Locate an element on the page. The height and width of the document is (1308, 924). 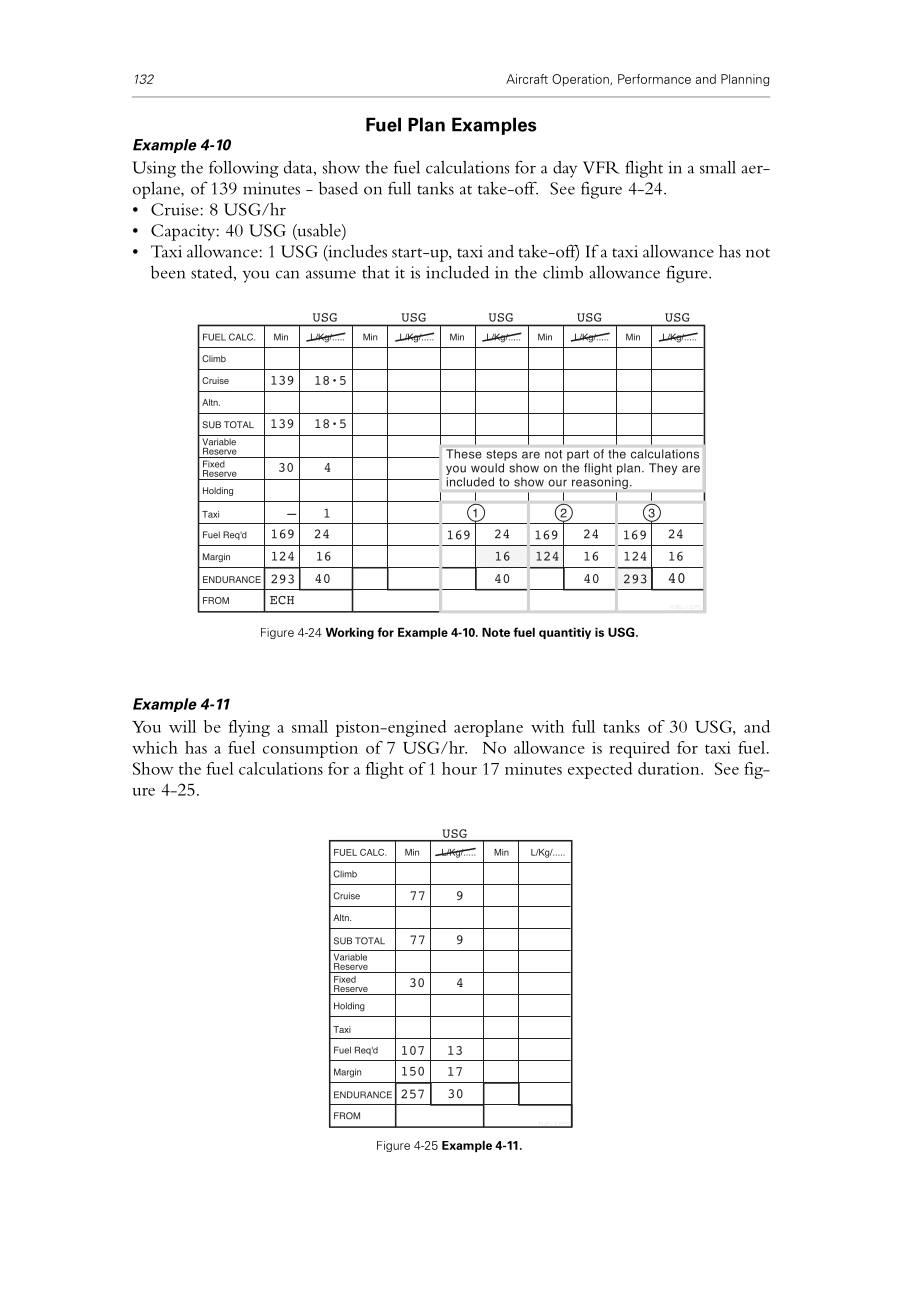
following is located at coordinates (244, 169).
